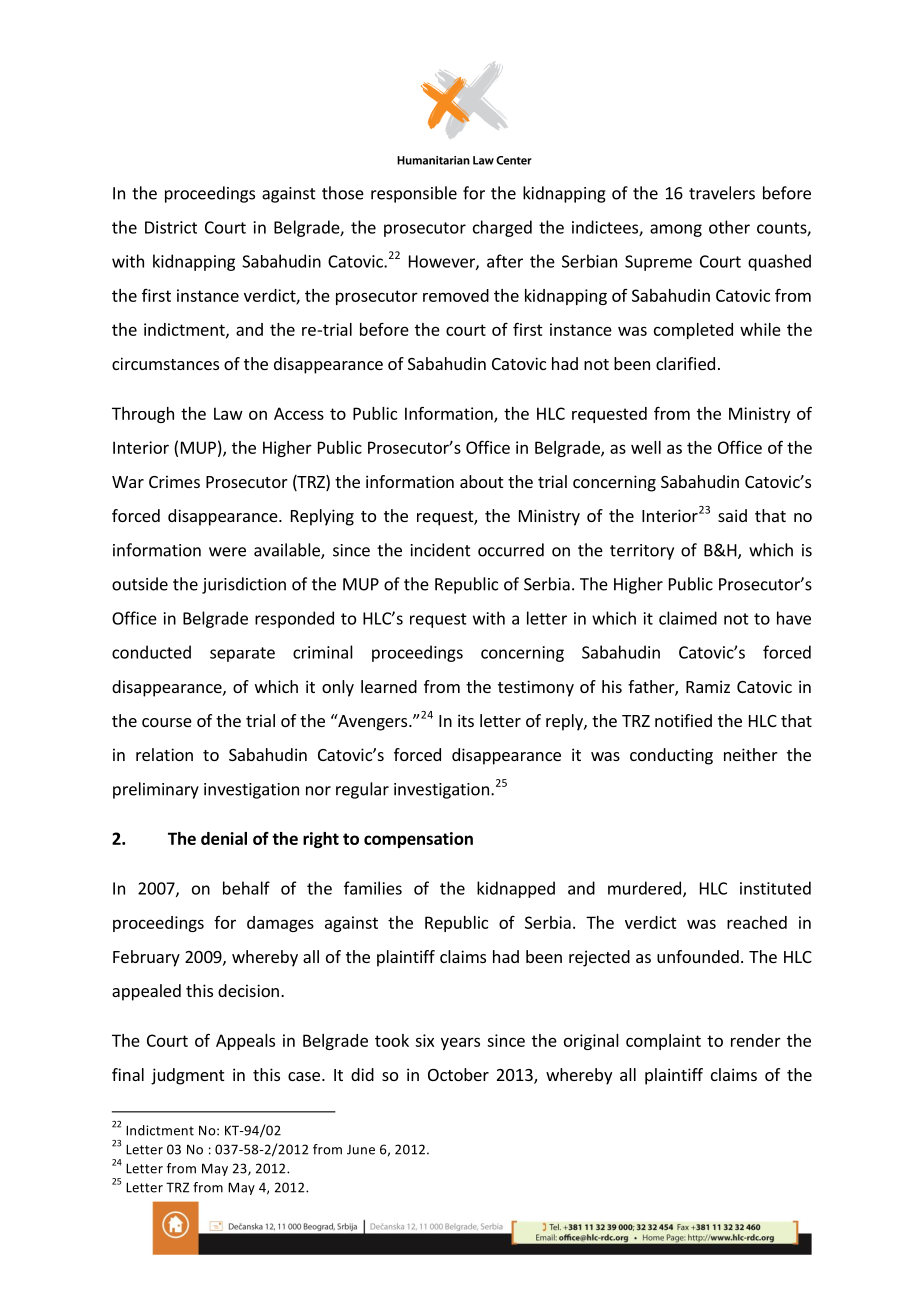  Describe the element at coordinates (227, 552) in the image. I see `were` at that location.
